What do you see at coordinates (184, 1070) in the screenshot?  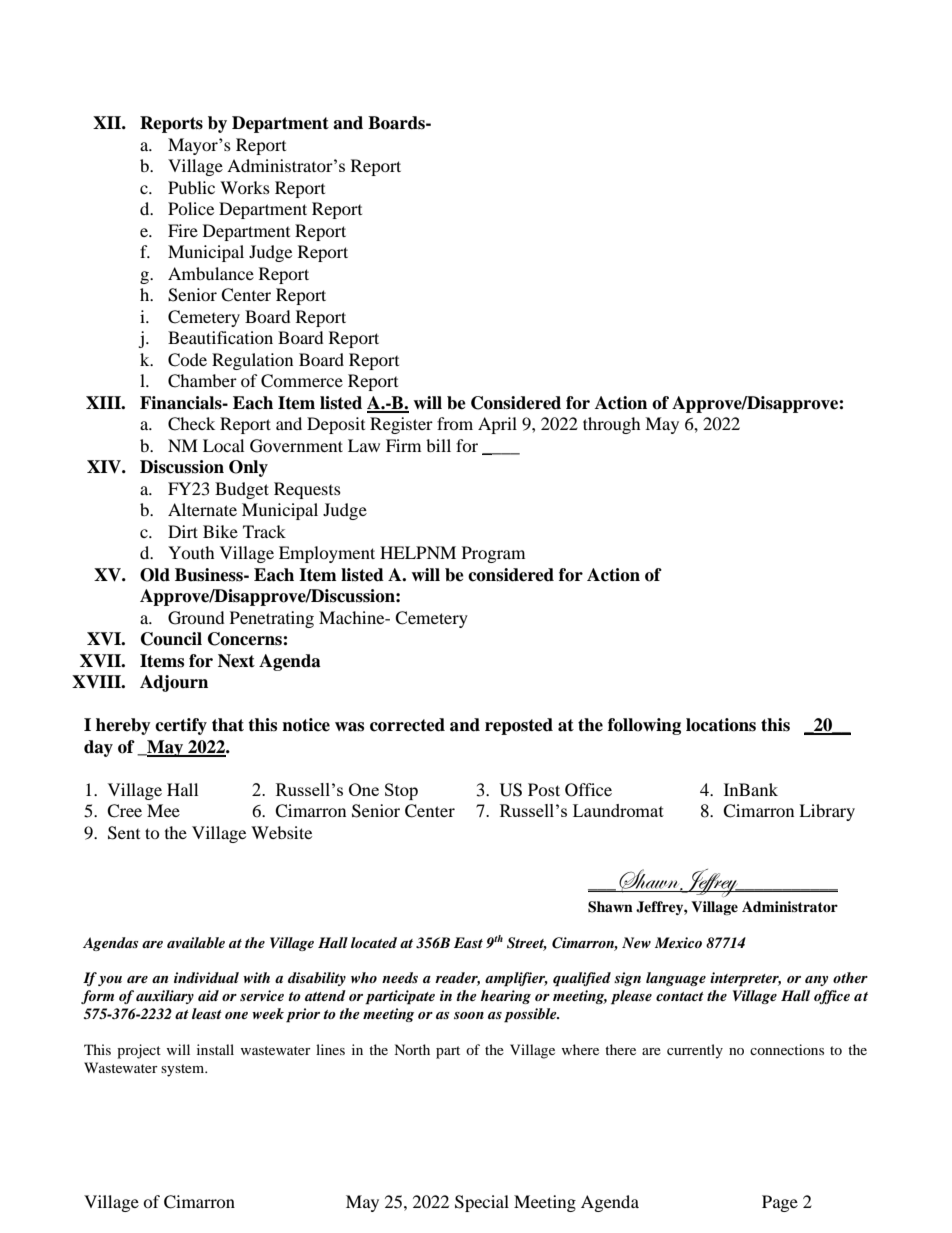 I see `system` at bounding box center [184, 1070].
